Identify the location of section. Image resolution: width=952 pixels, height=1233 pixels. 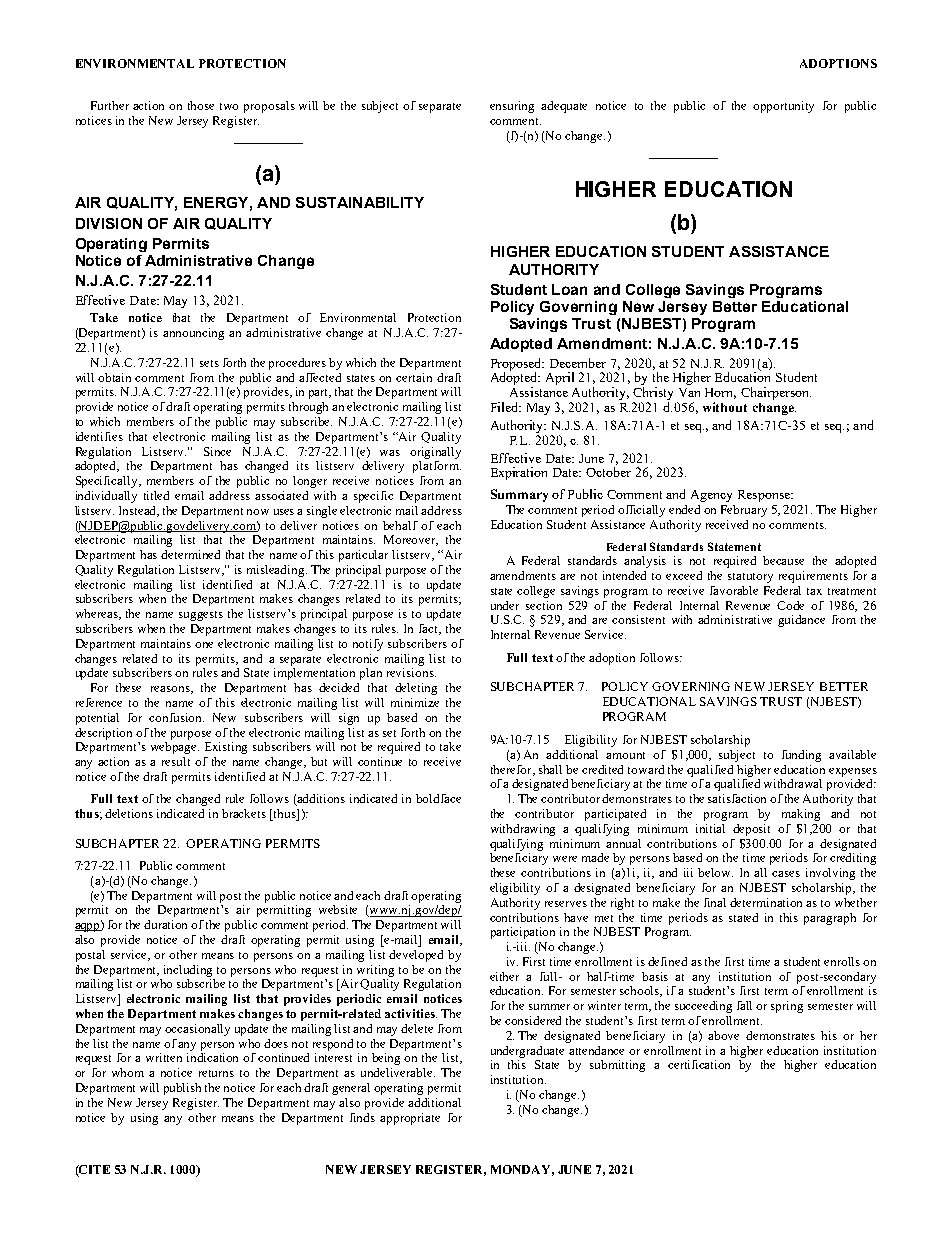
(544, 605).
